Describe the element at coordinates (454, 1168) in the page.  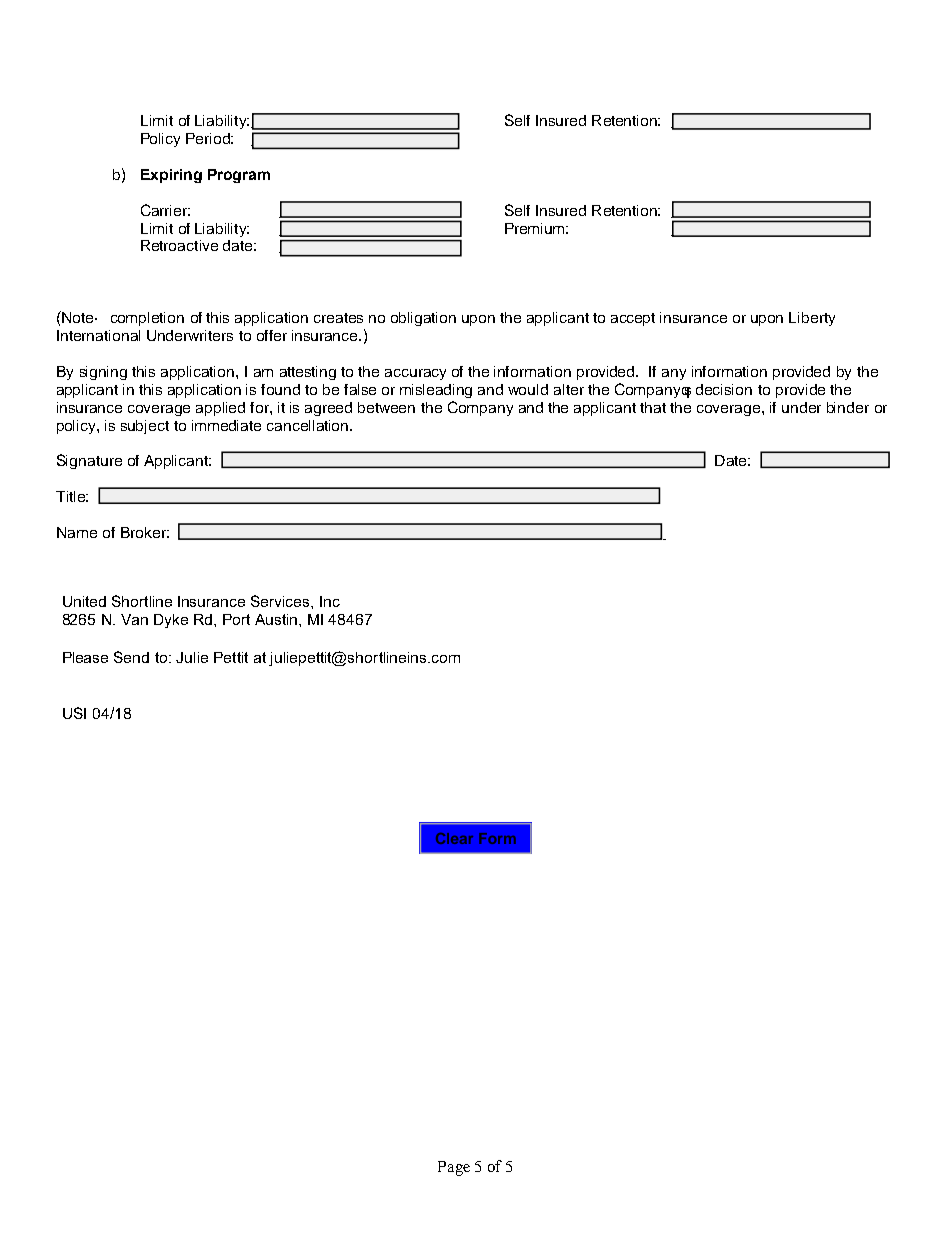
I see `Page` at that location.
